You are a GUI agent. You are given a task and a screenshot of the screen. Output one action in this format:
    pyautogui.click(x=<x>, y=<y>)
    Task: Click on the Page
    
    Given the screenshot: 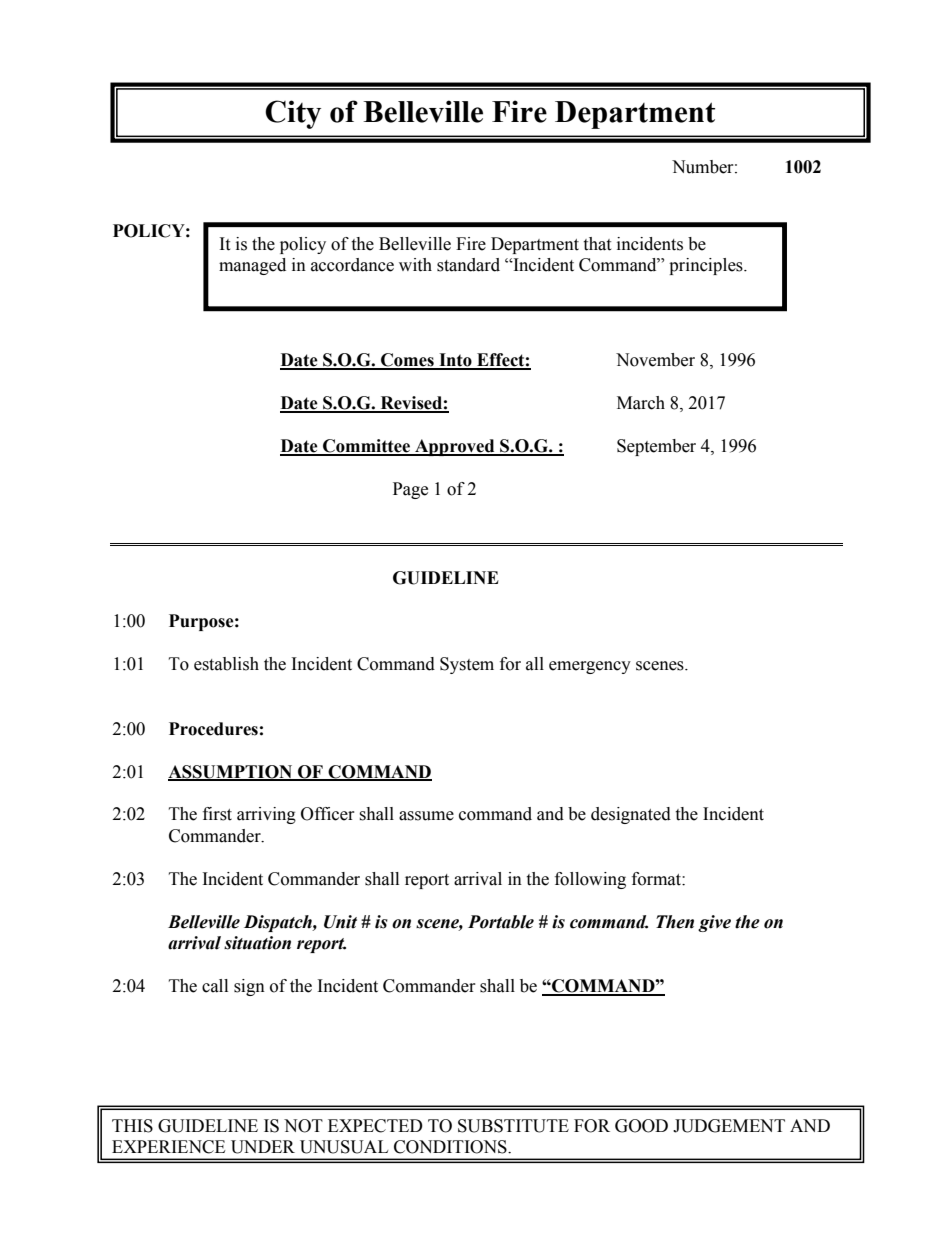 What is the action you would take?
    pyautogui.click(x=410, y=490)
